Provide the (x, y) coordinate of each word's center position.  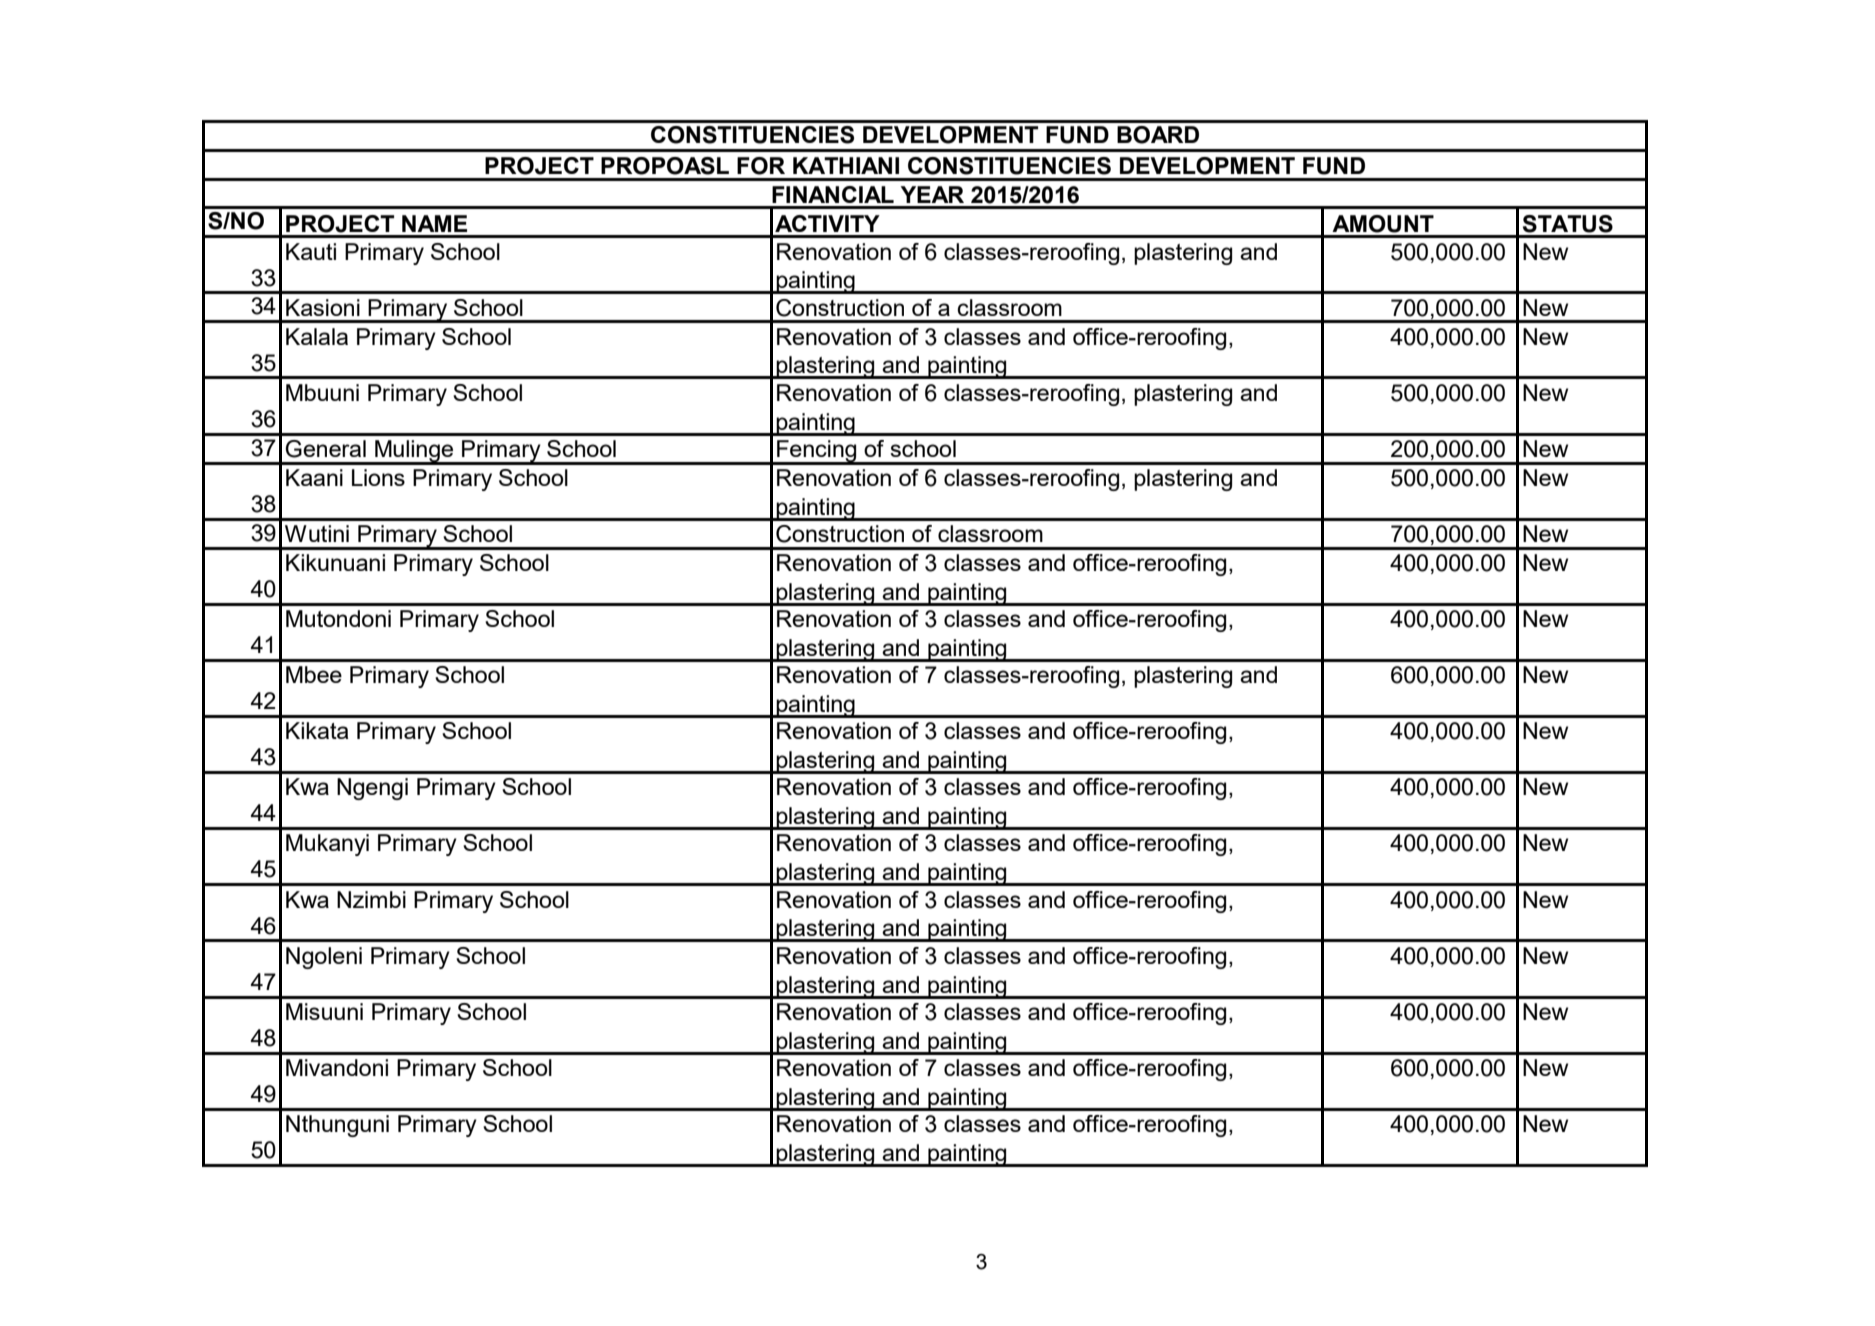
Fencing (817, 452)
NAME (434, 223)
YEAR (932, 194)
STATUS (1568, 224)
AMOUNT (1383, 224)
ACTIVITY (827, 223)
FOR (761, 166)
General (325, 449)
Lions (378, 477)
